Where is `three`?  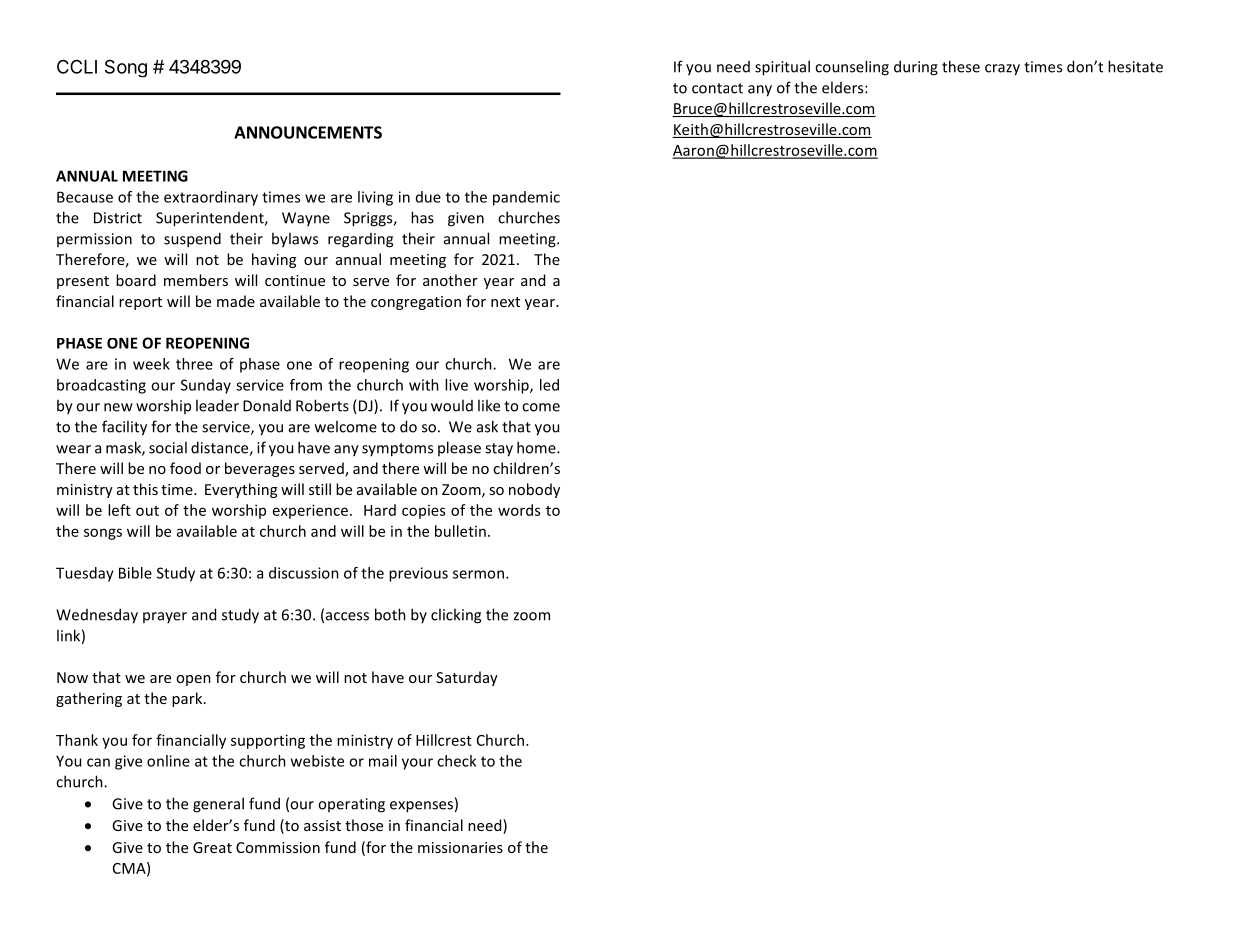
three is located at coordinates (194, 364).
